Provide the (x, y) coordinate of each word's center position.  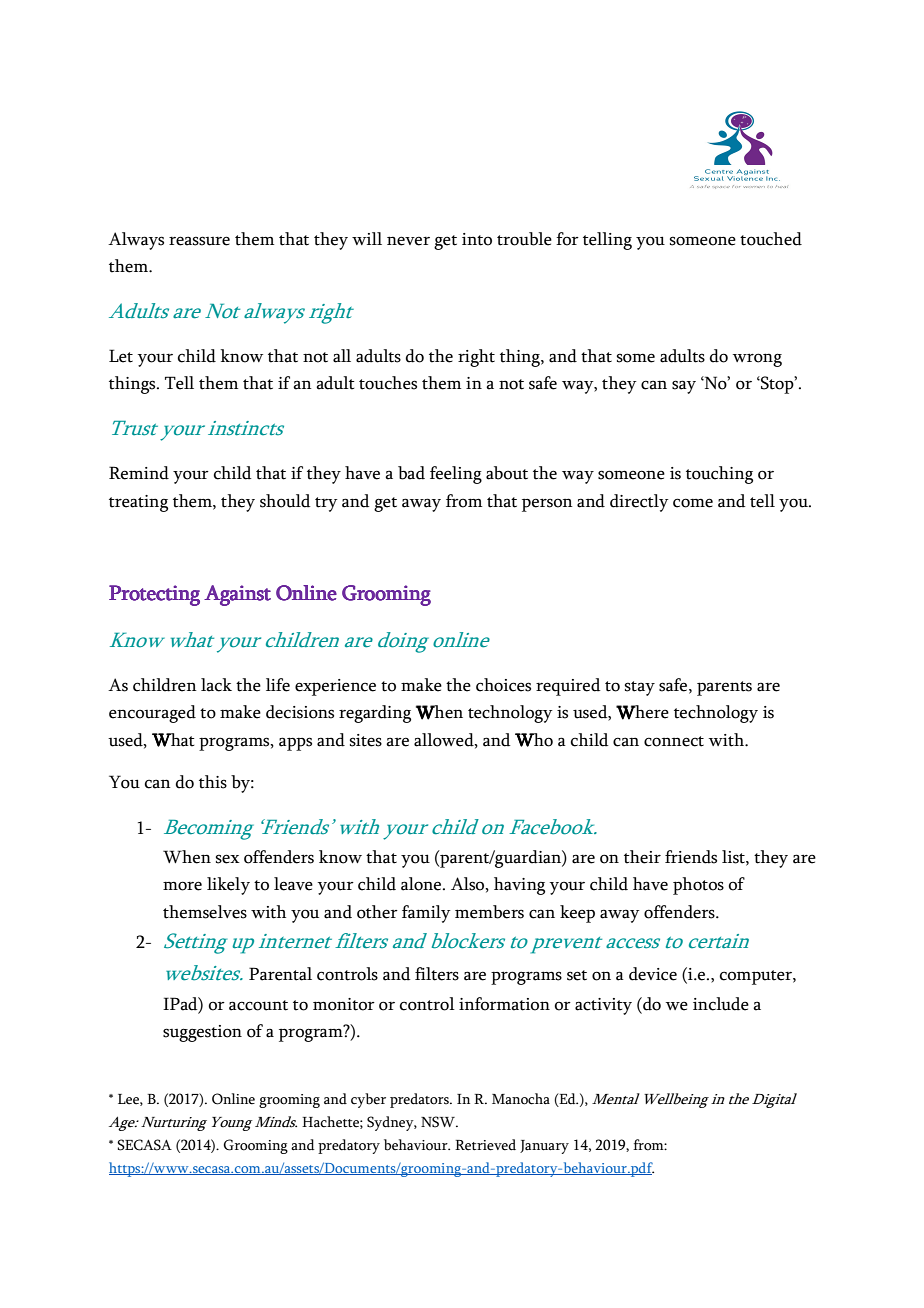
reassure (199, 241)
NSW (439, 1122)
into (477, 239)
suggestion (202, 1033)
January (544, 1147)
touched (771, 239)
